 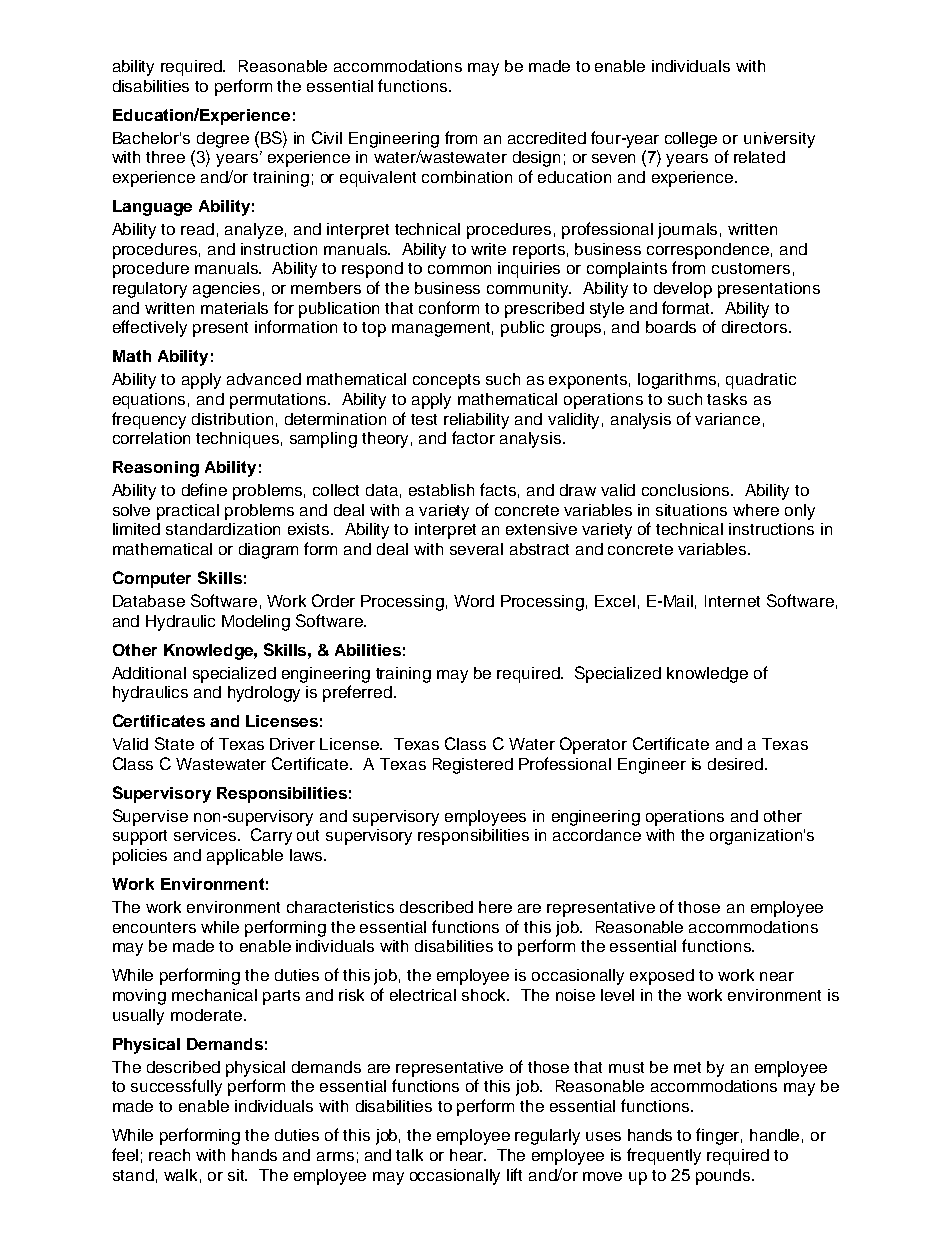 What do you see at coordinates (169, 1155) in the screenshot?
I see `reach` at bounding box center [169, 1155].
